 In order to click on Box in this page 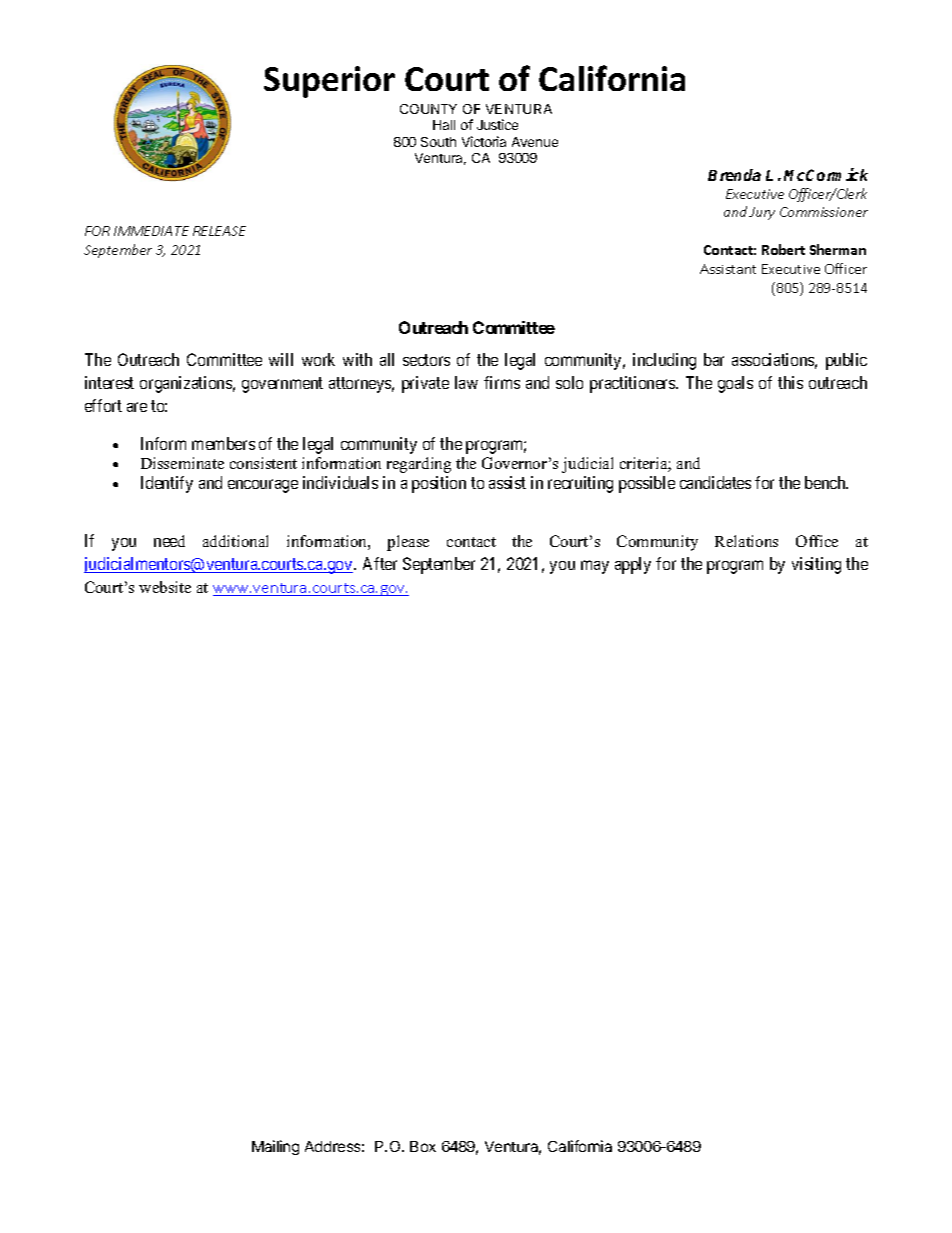, I will do `click(423, 1146)`.
